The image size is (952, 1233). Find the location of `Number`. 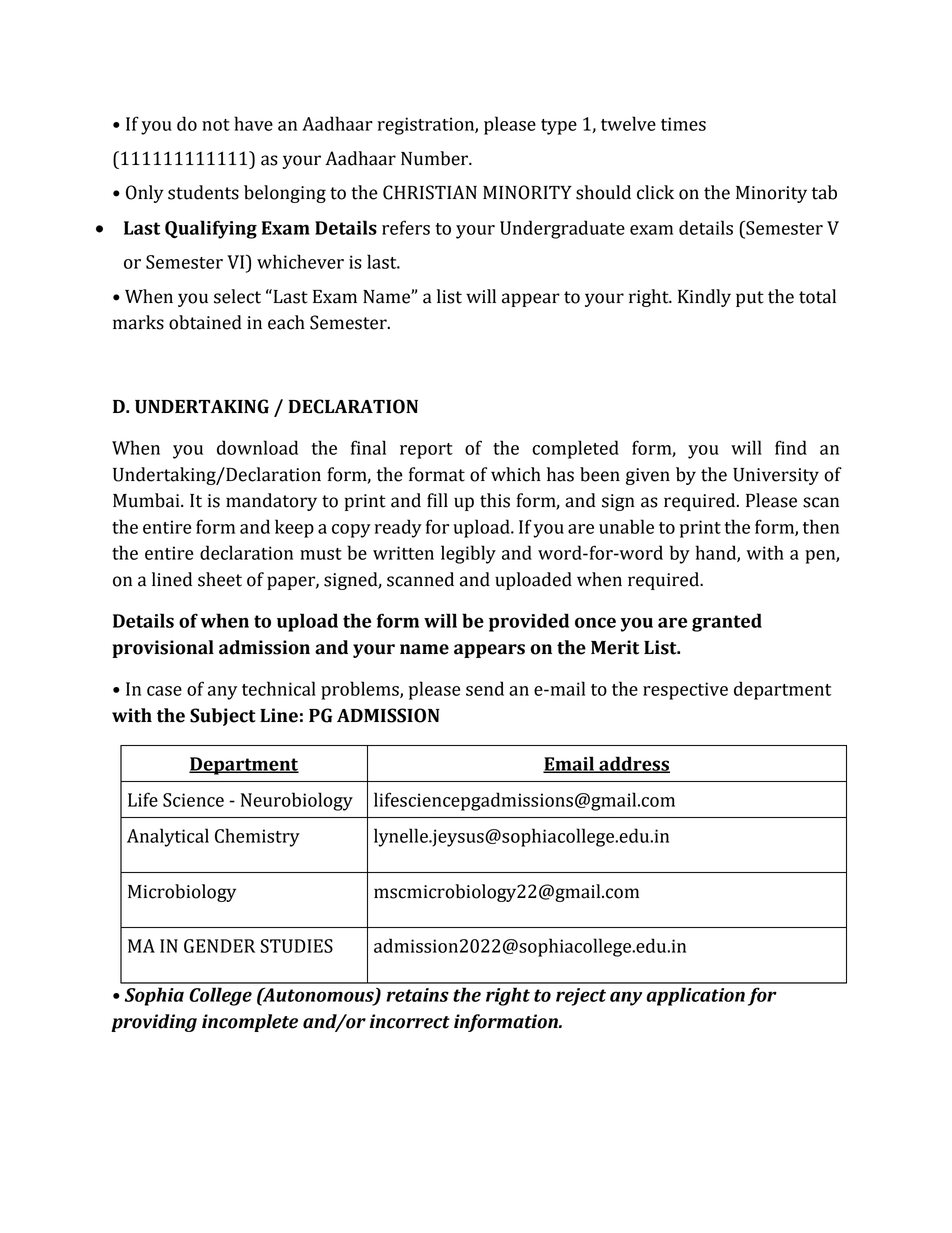

Number is located at coordinates (436, 158).
